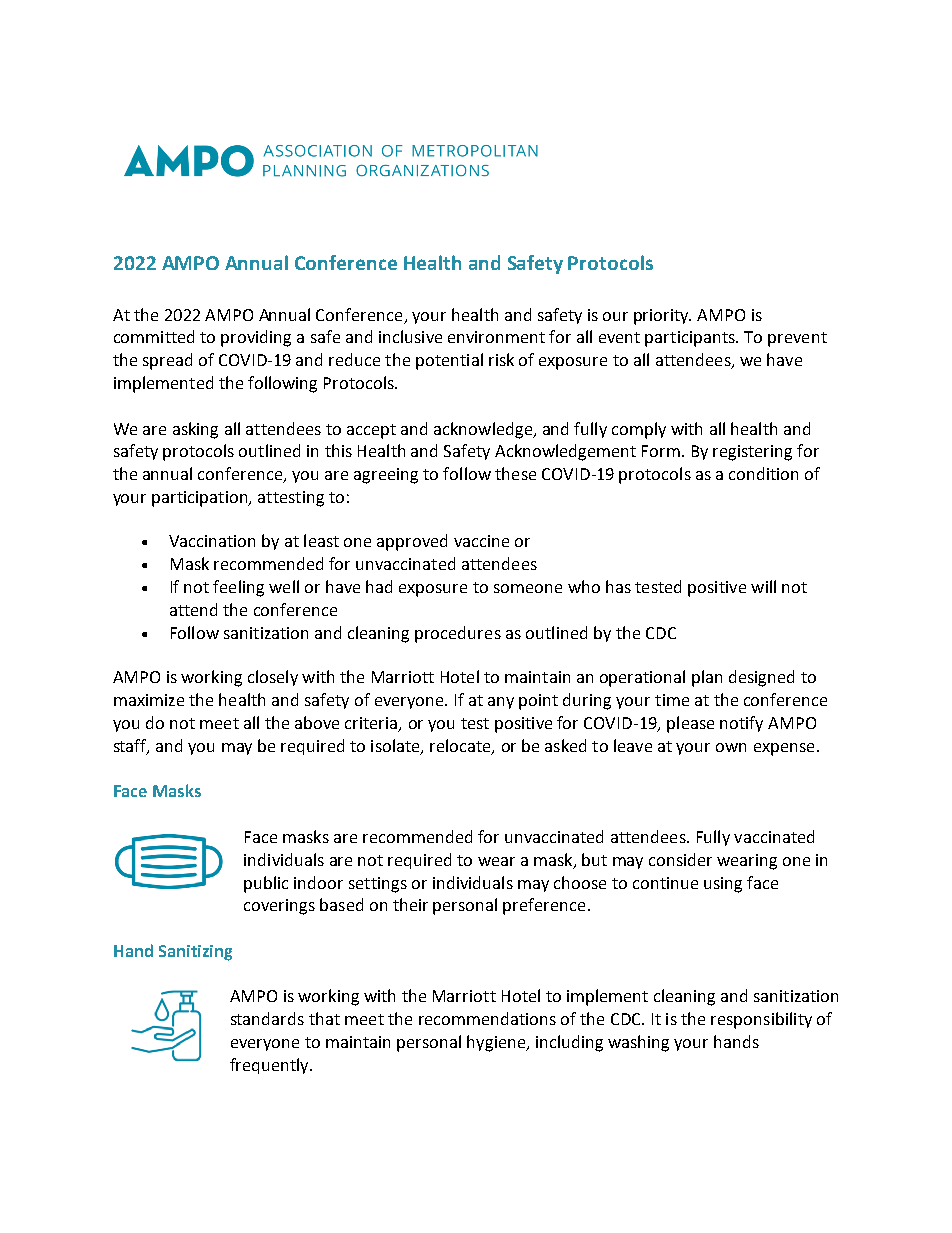 The height and width of the document is (1233, 952). What do you see at coordinates (691, 339) in the document?
I see `participants` at bounding box center [691, 339].
